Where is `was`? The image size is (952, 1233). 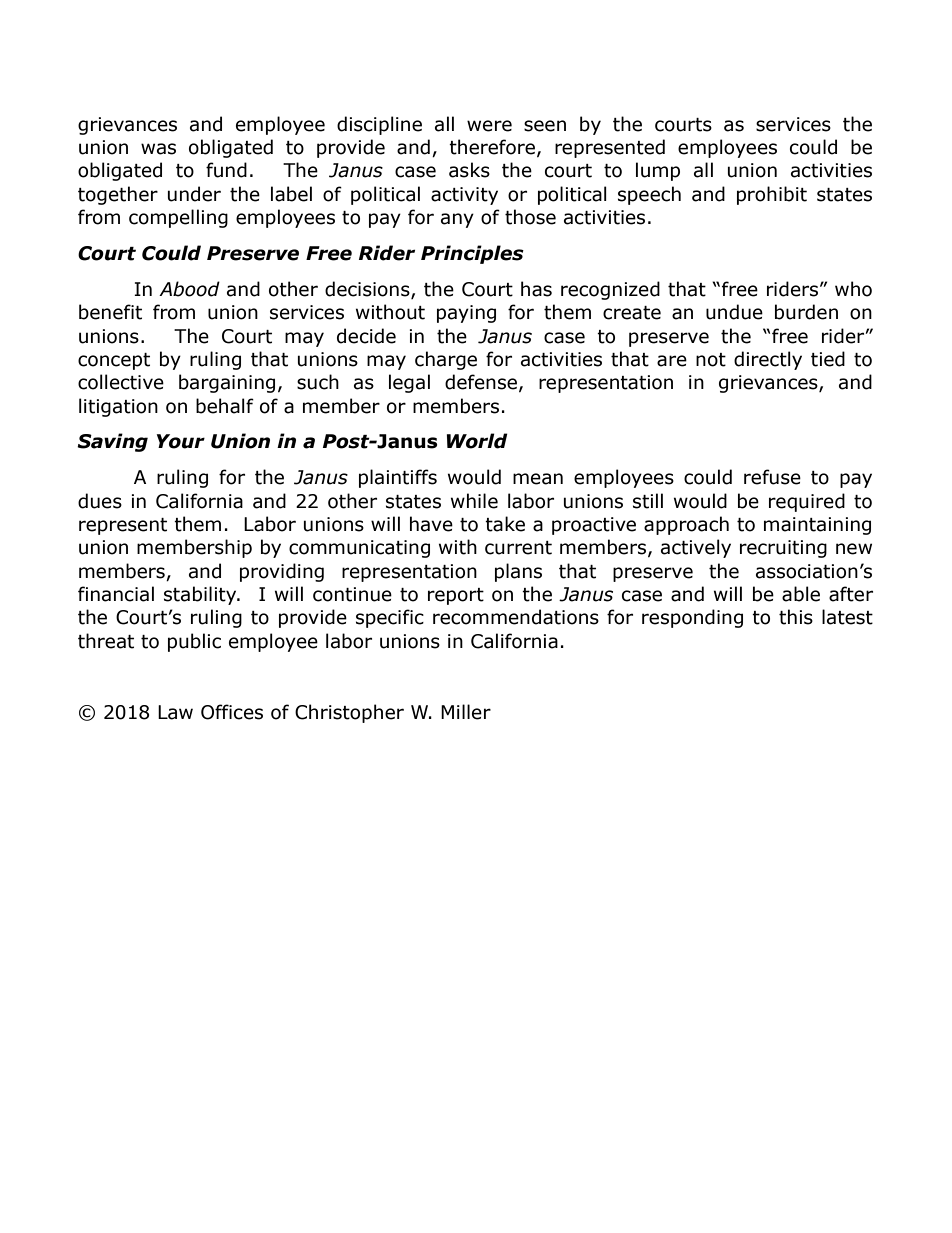
was is located at coordinates (158, 149).
